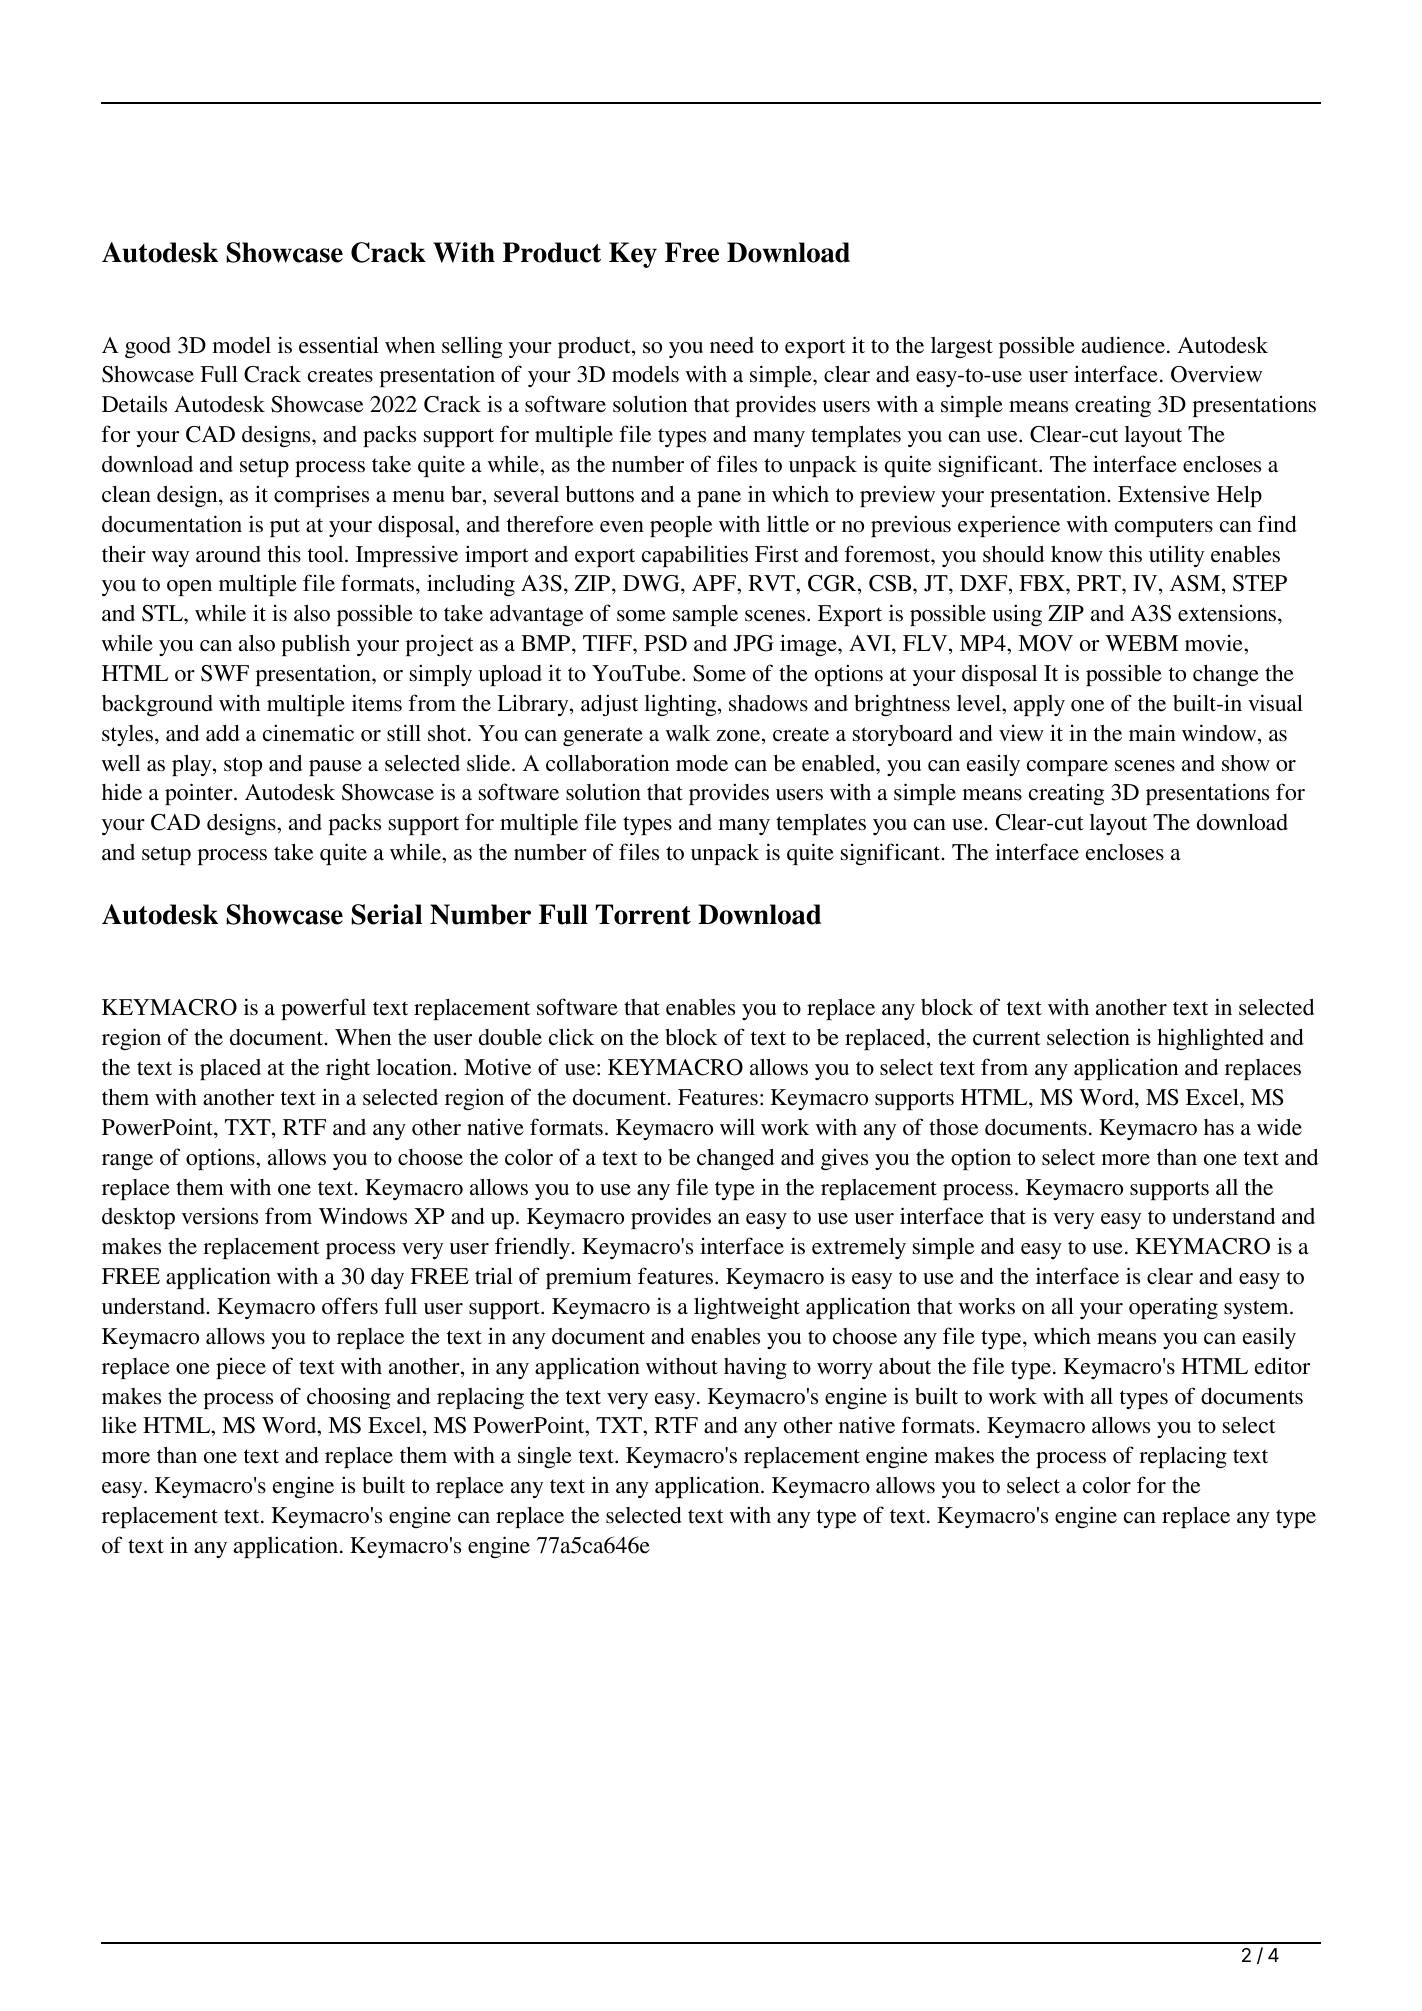  What do you see at coordinates (339, 345) in the screenshot?
I see `essential` at bounding box center [339, 345].
